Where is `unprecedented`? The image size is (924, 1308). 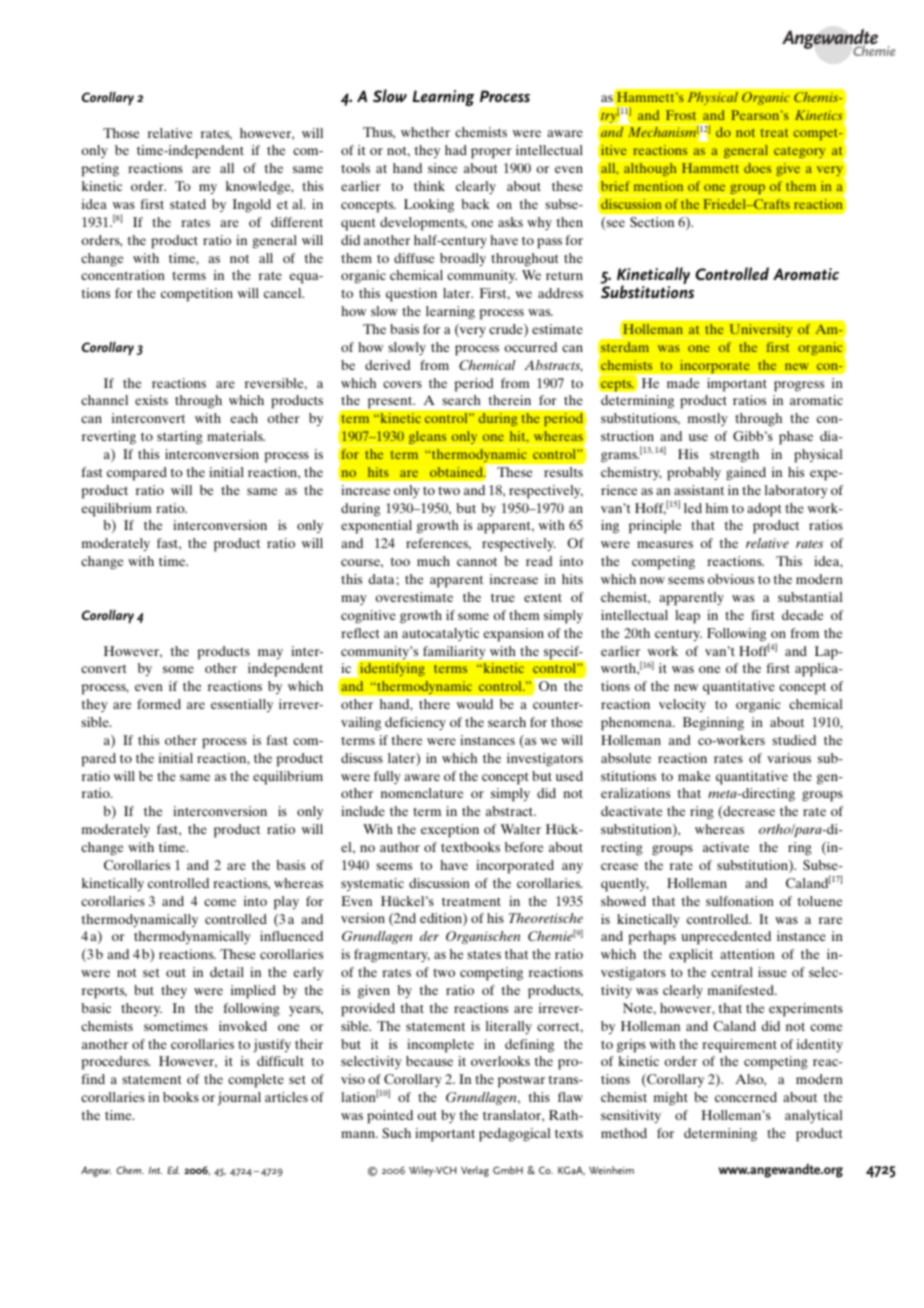
unprecedented is located at coordinates (726, 938).
